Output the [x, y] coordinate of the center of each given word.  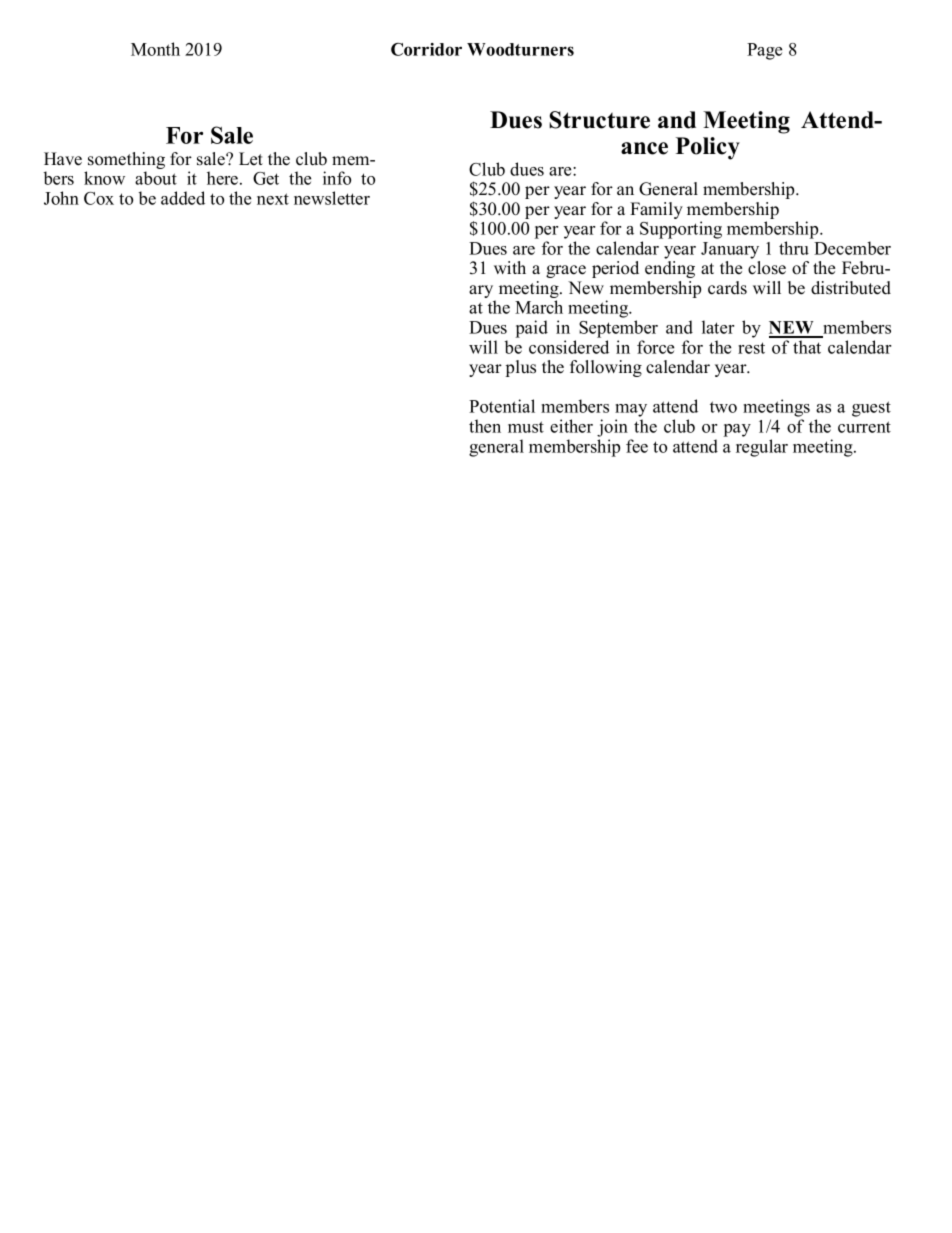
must [526, 427]
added [183, 198]
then [485, 426]
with [510, 267]
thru [794, 248]
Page [764, 51]
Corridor [426, 49]
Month [155, 49]
